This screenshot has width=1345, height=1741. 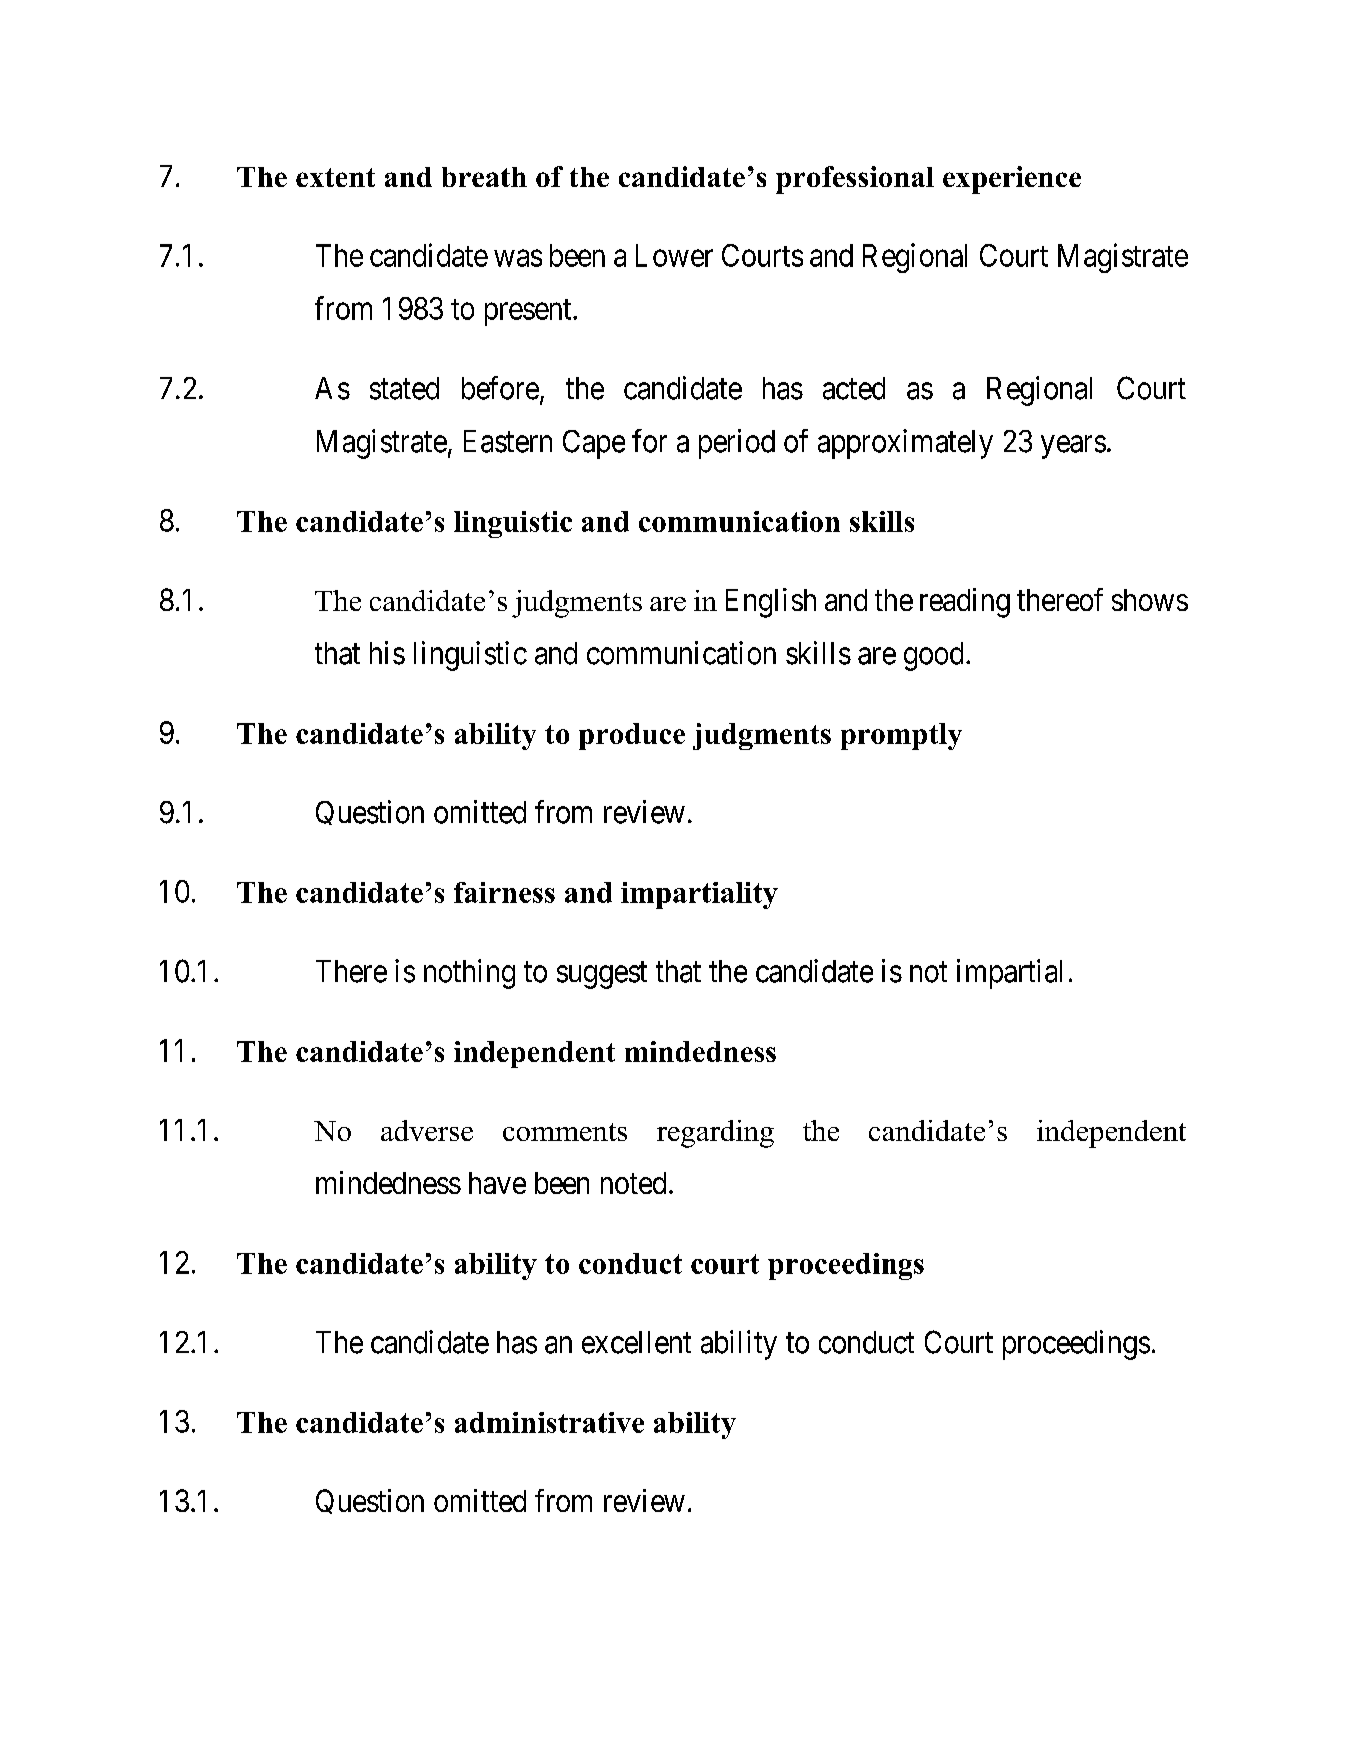 I want to click on regarding, so click(x=715, y=1134).
